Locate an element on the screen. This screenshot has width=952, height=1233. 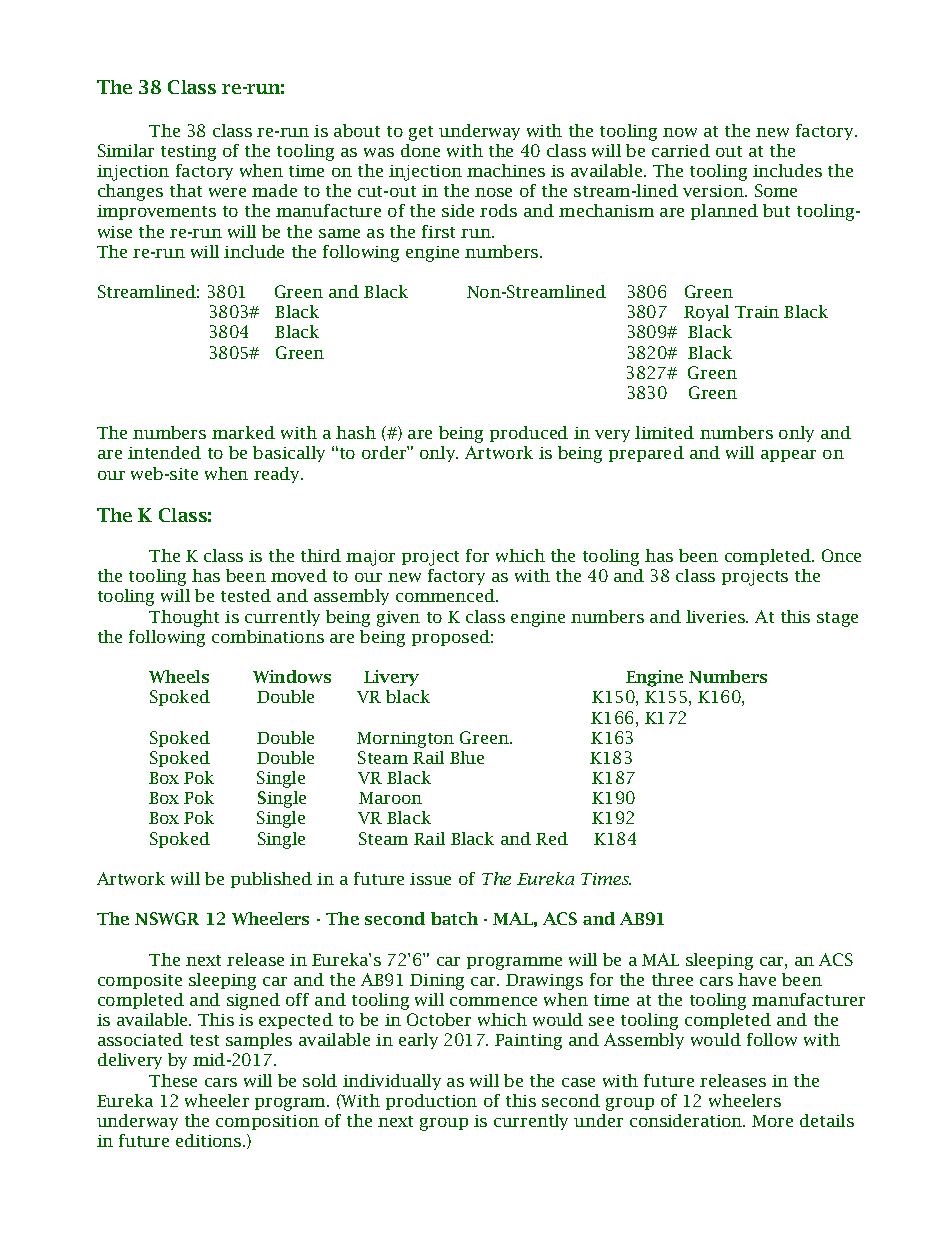
machines is located at coordinates (506, 170).
